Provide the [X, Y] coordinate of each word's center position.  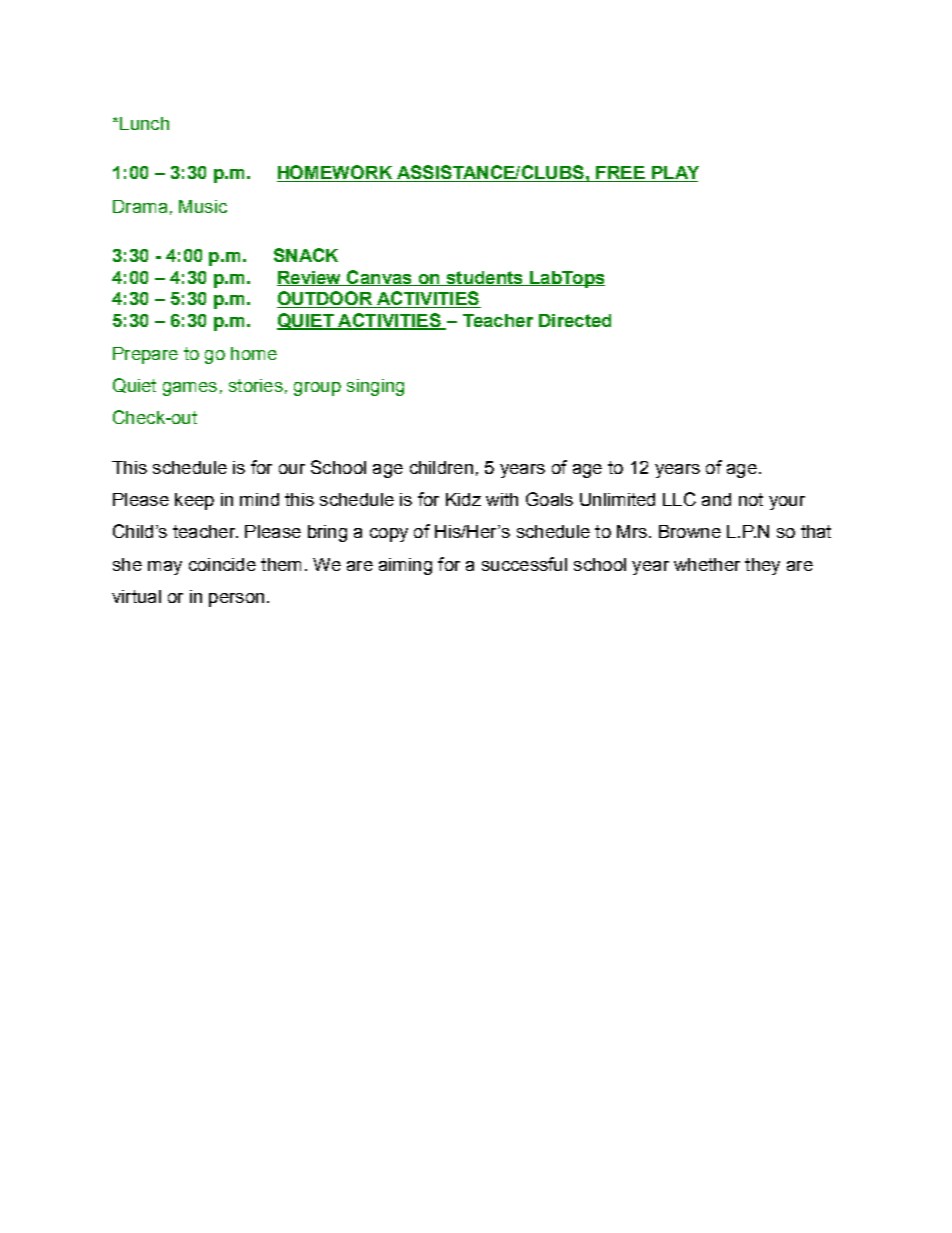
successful [524, 564]
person [236, 600]
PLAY [674, 174]
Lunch [144, 123]
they [762, 566]
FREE [620, 174]
